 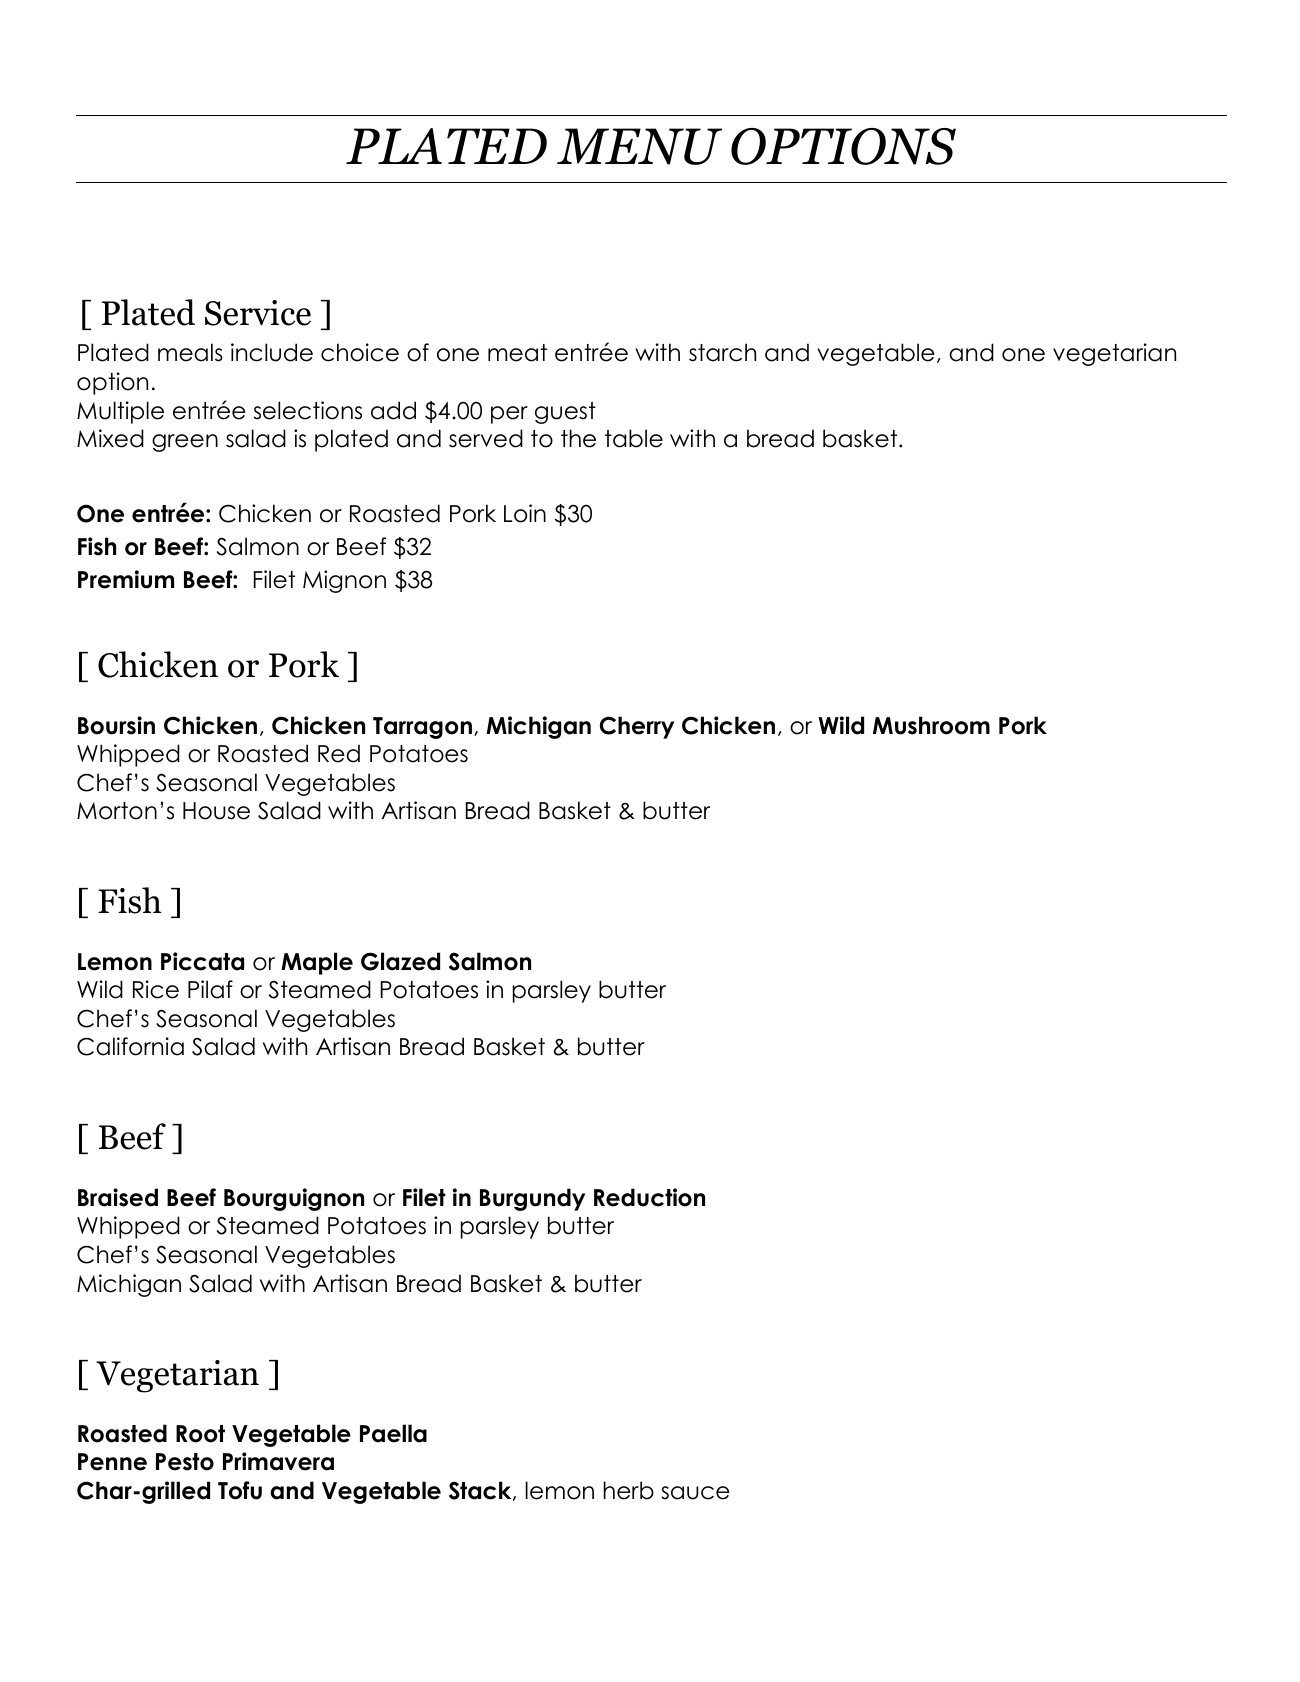 What do you see at coordinates (216, 811) in the page?
I see `House` at bounding box center [216, 811].
